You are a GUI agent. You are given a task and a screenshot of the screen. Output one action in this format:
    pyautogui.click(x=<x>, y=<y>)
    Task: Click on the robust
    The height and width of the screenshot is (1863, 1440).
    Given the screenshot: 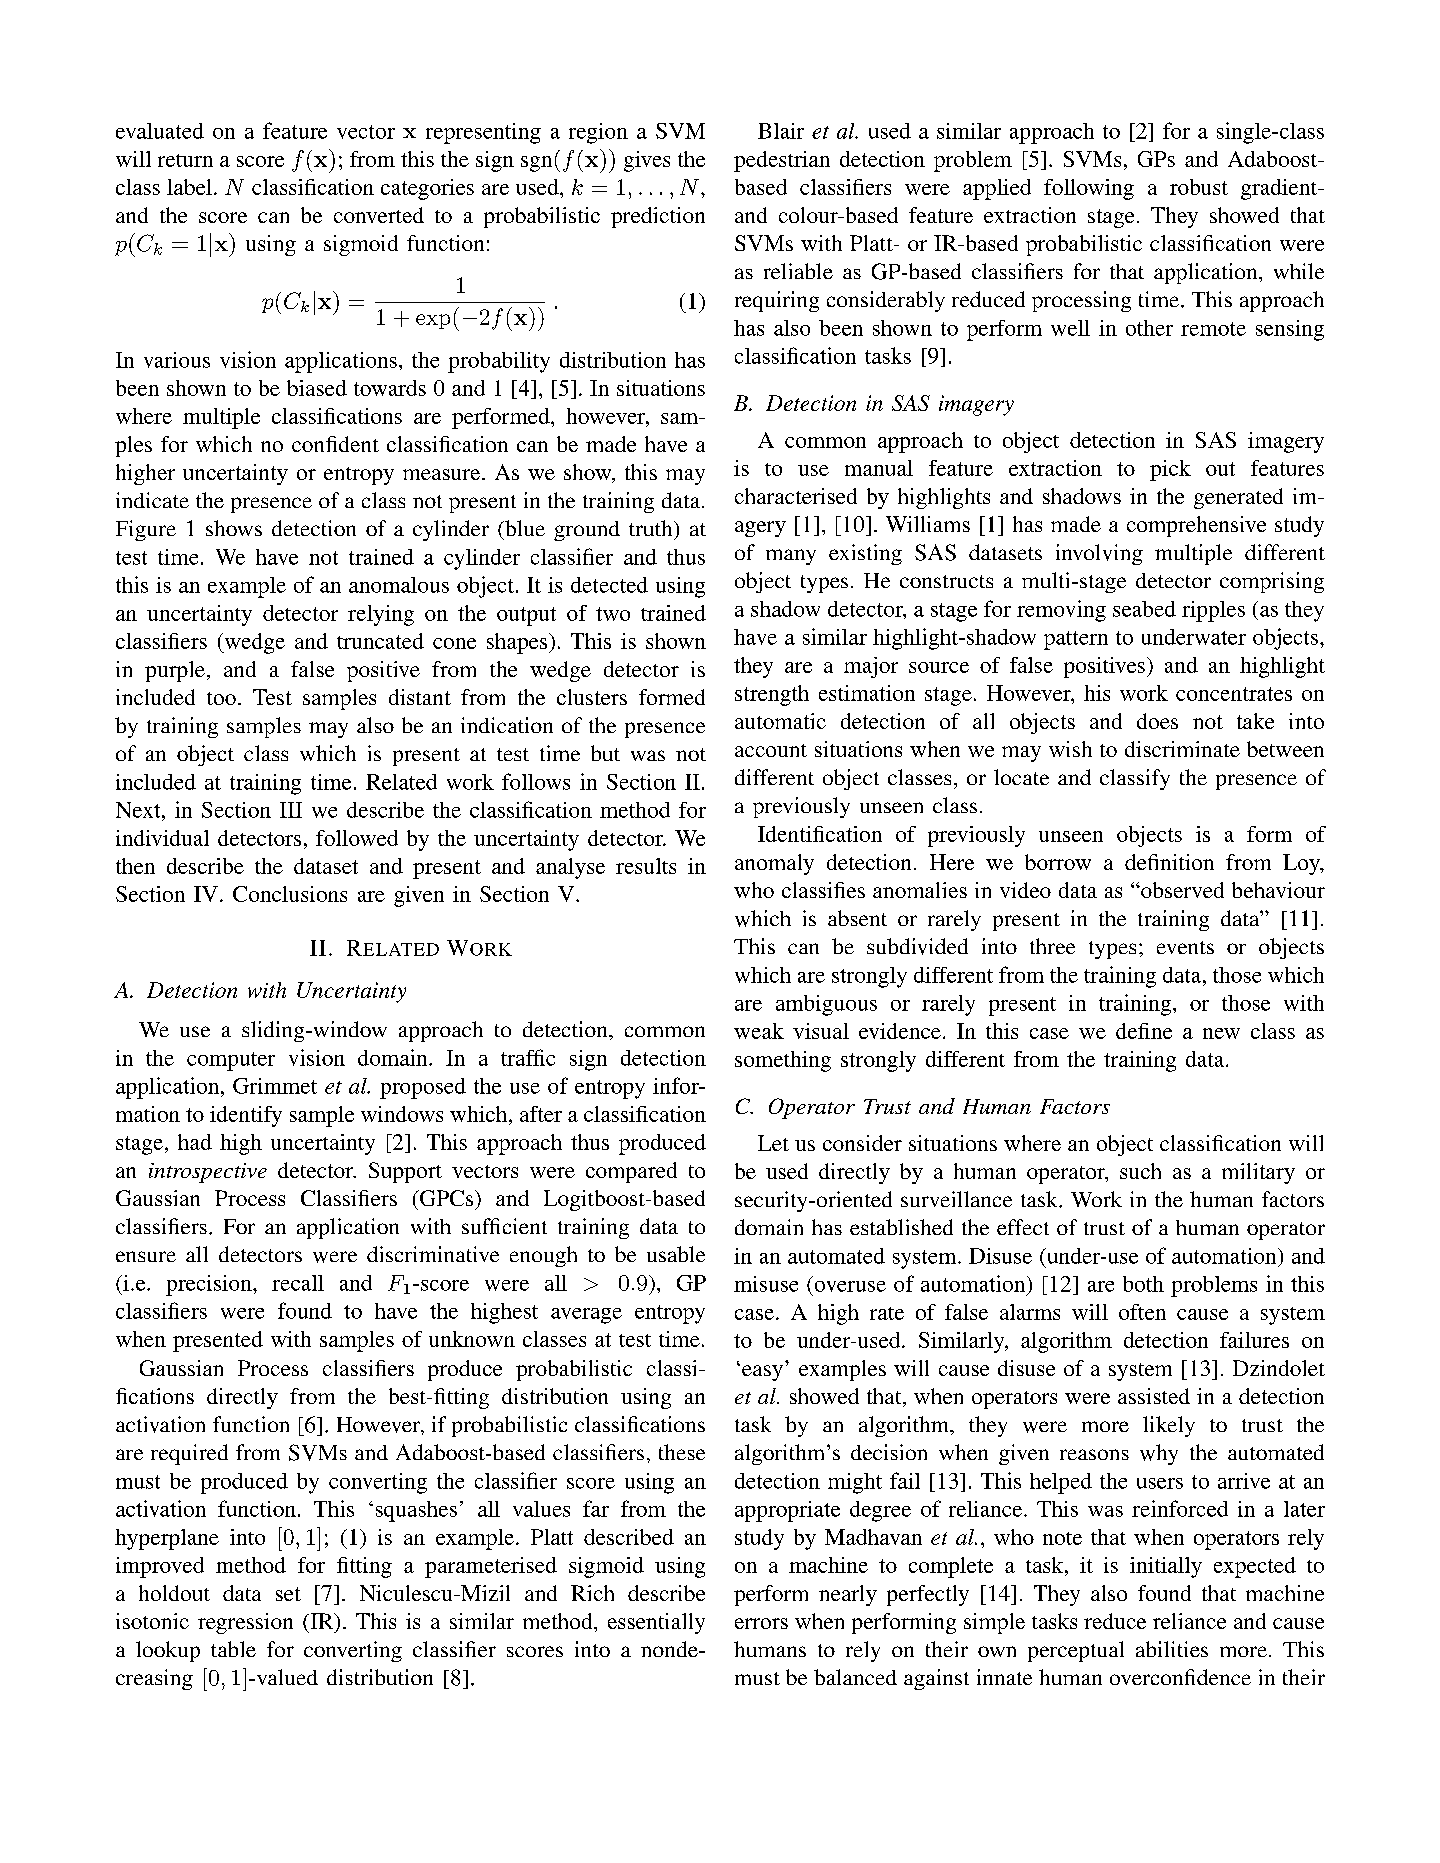 What is the action you would take?
    pyautogui.click(x=1199, y=187)
